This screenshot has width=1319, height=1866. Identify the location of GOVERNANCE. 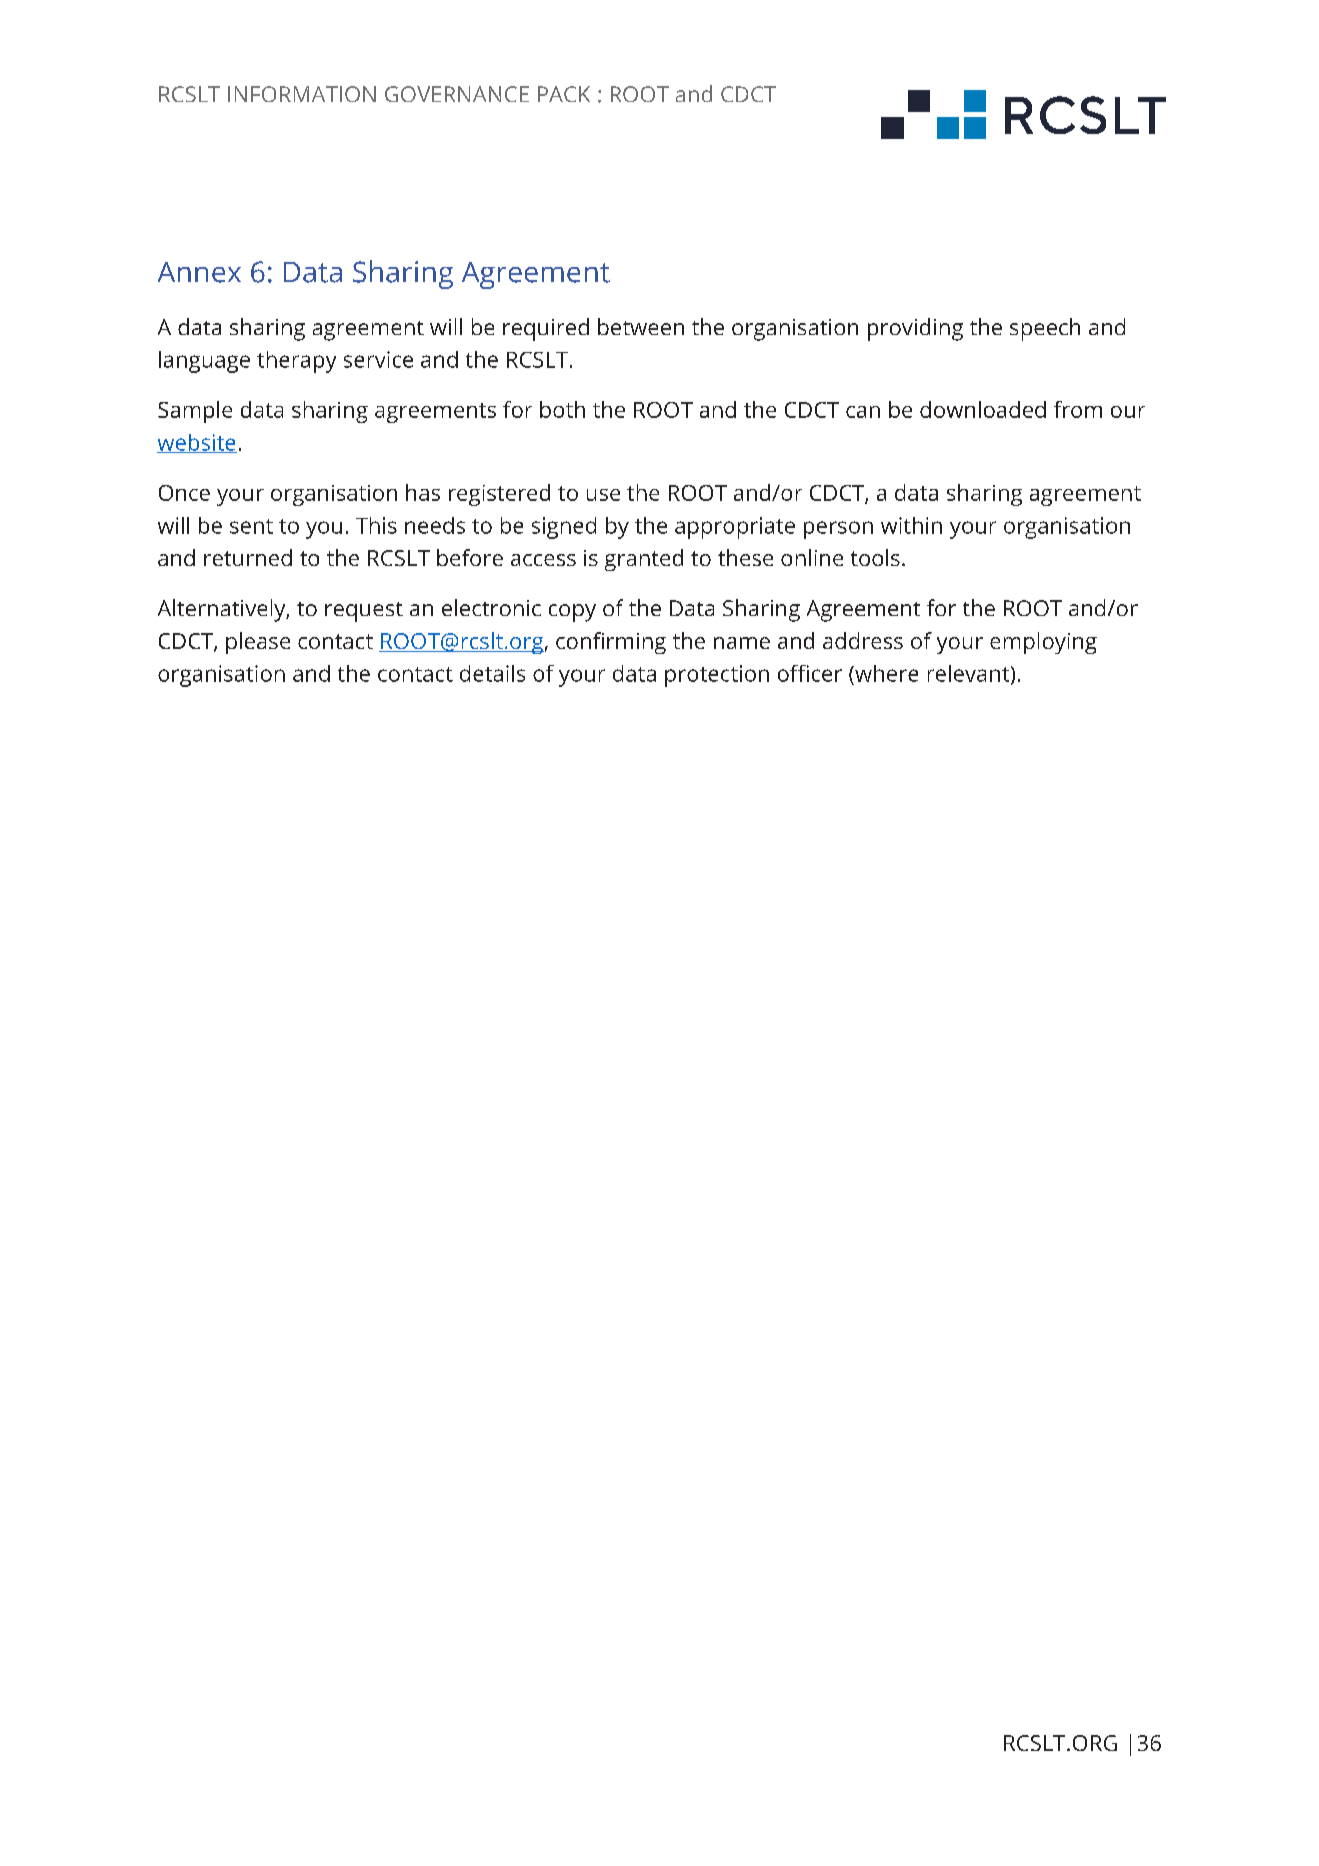
(457, 94).
